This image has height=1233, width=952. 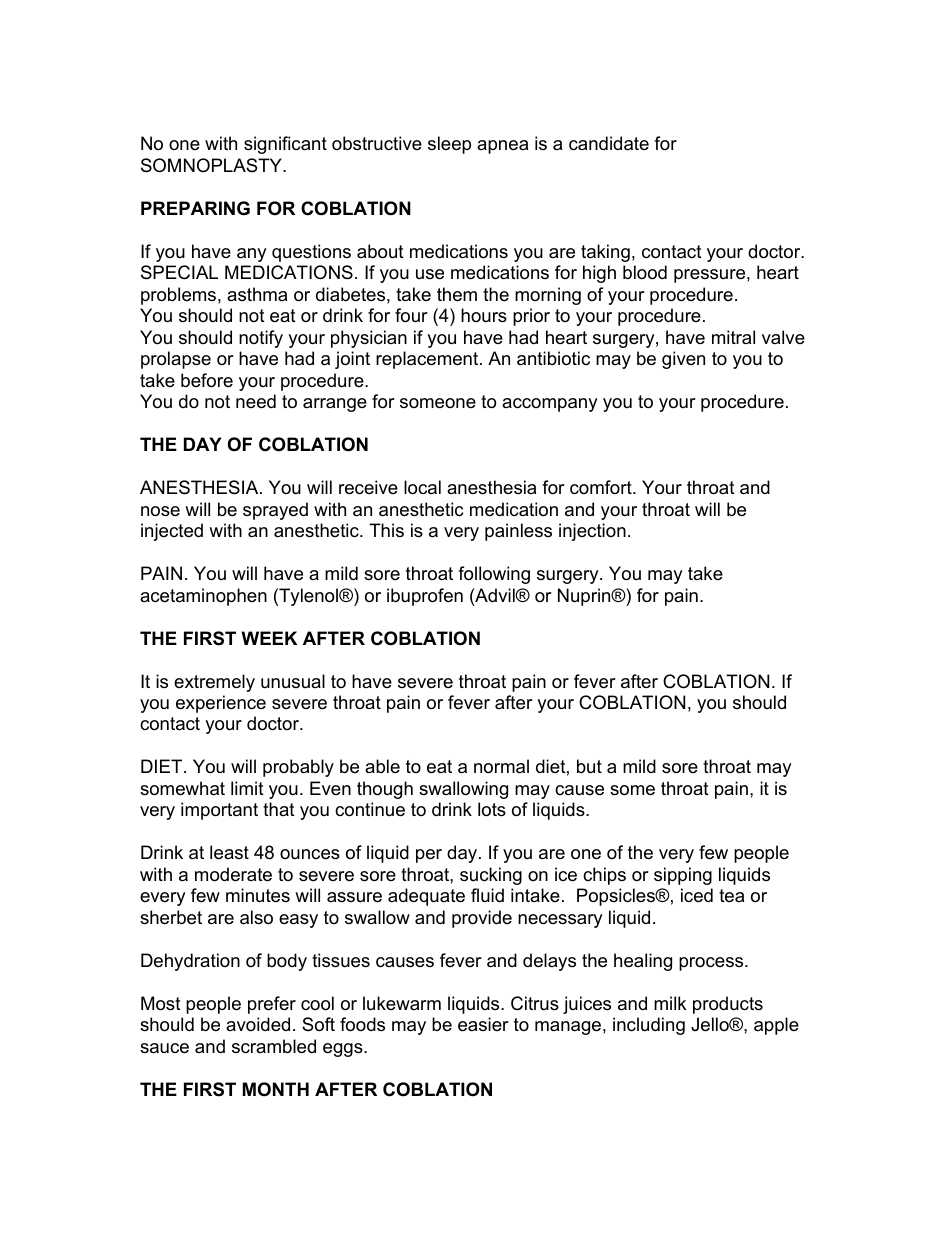 I want to click on sprayed, so click(x=275, y=511).
